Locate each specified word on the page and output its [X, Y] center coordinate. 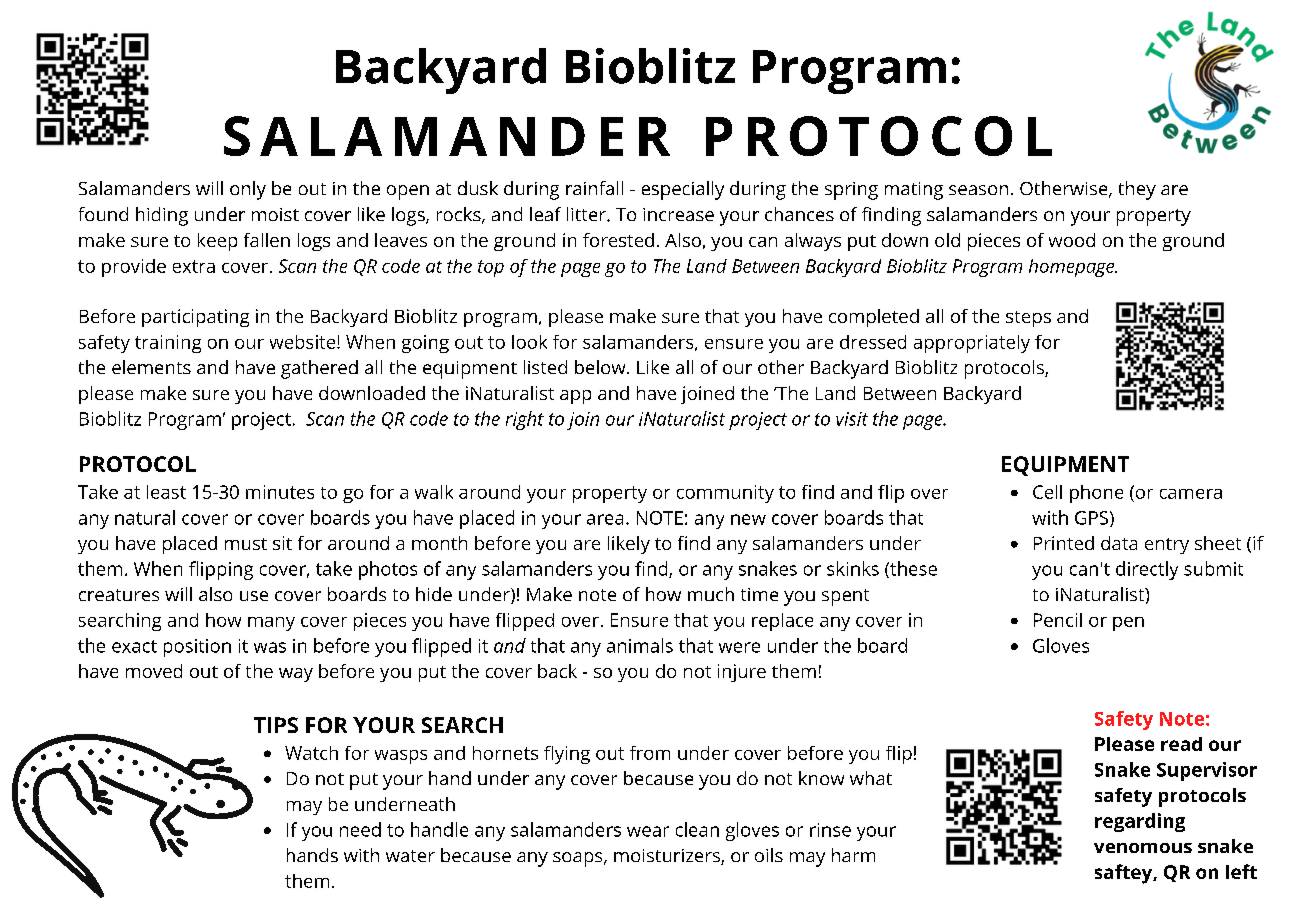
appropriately [972, 344]
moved [154, 671]
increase [678, 214]
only [248, 190]
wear [648, 831]
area [605, 519]
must [246, 544]
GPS [1091, 518]
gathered [319, 369]
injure [742, 673]
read [1181, 744]
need [360, 829]
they [1137, 190]
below [601, 367]
